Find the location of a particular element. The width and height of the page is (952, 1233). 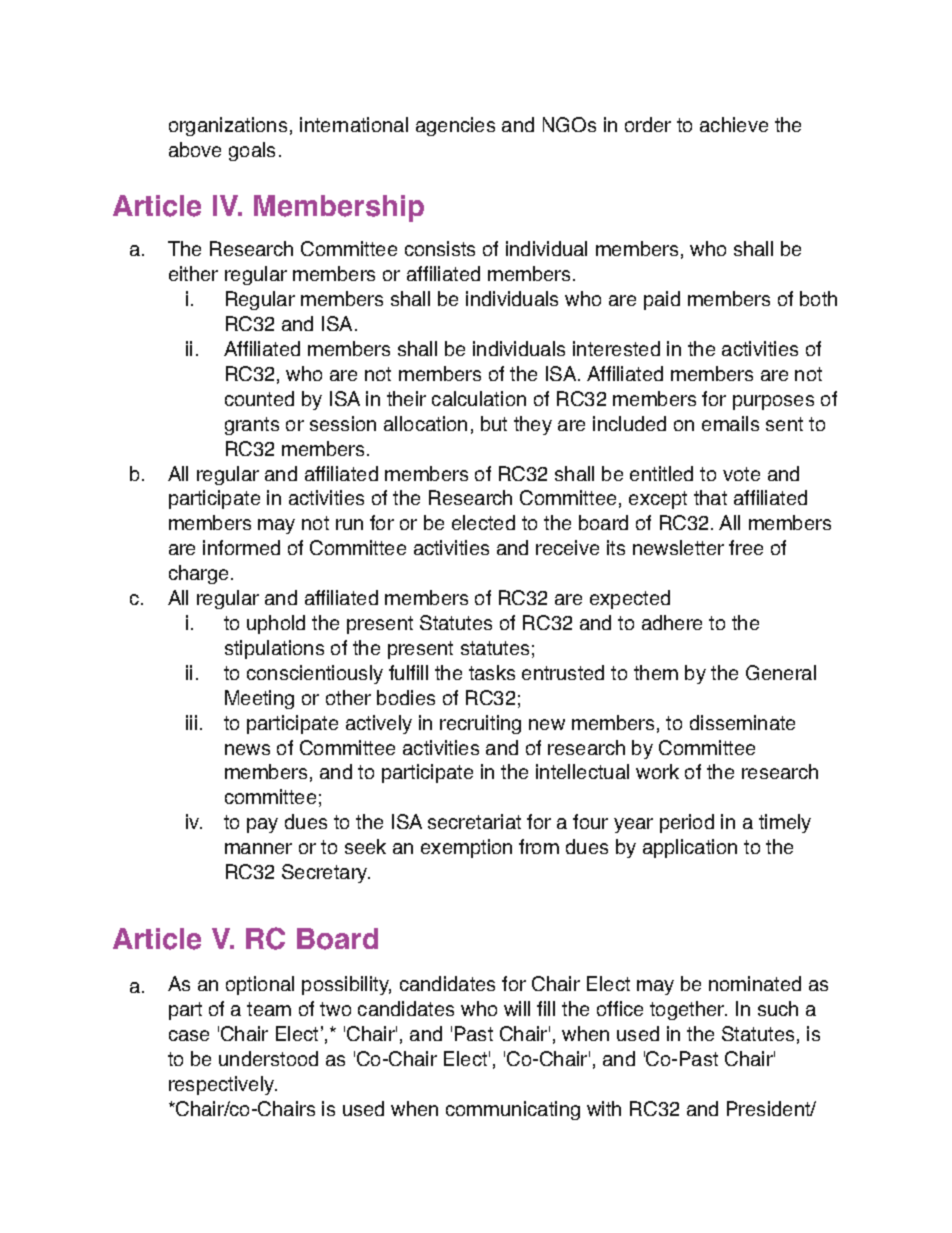

goals is located at coordinates (252, 151).
